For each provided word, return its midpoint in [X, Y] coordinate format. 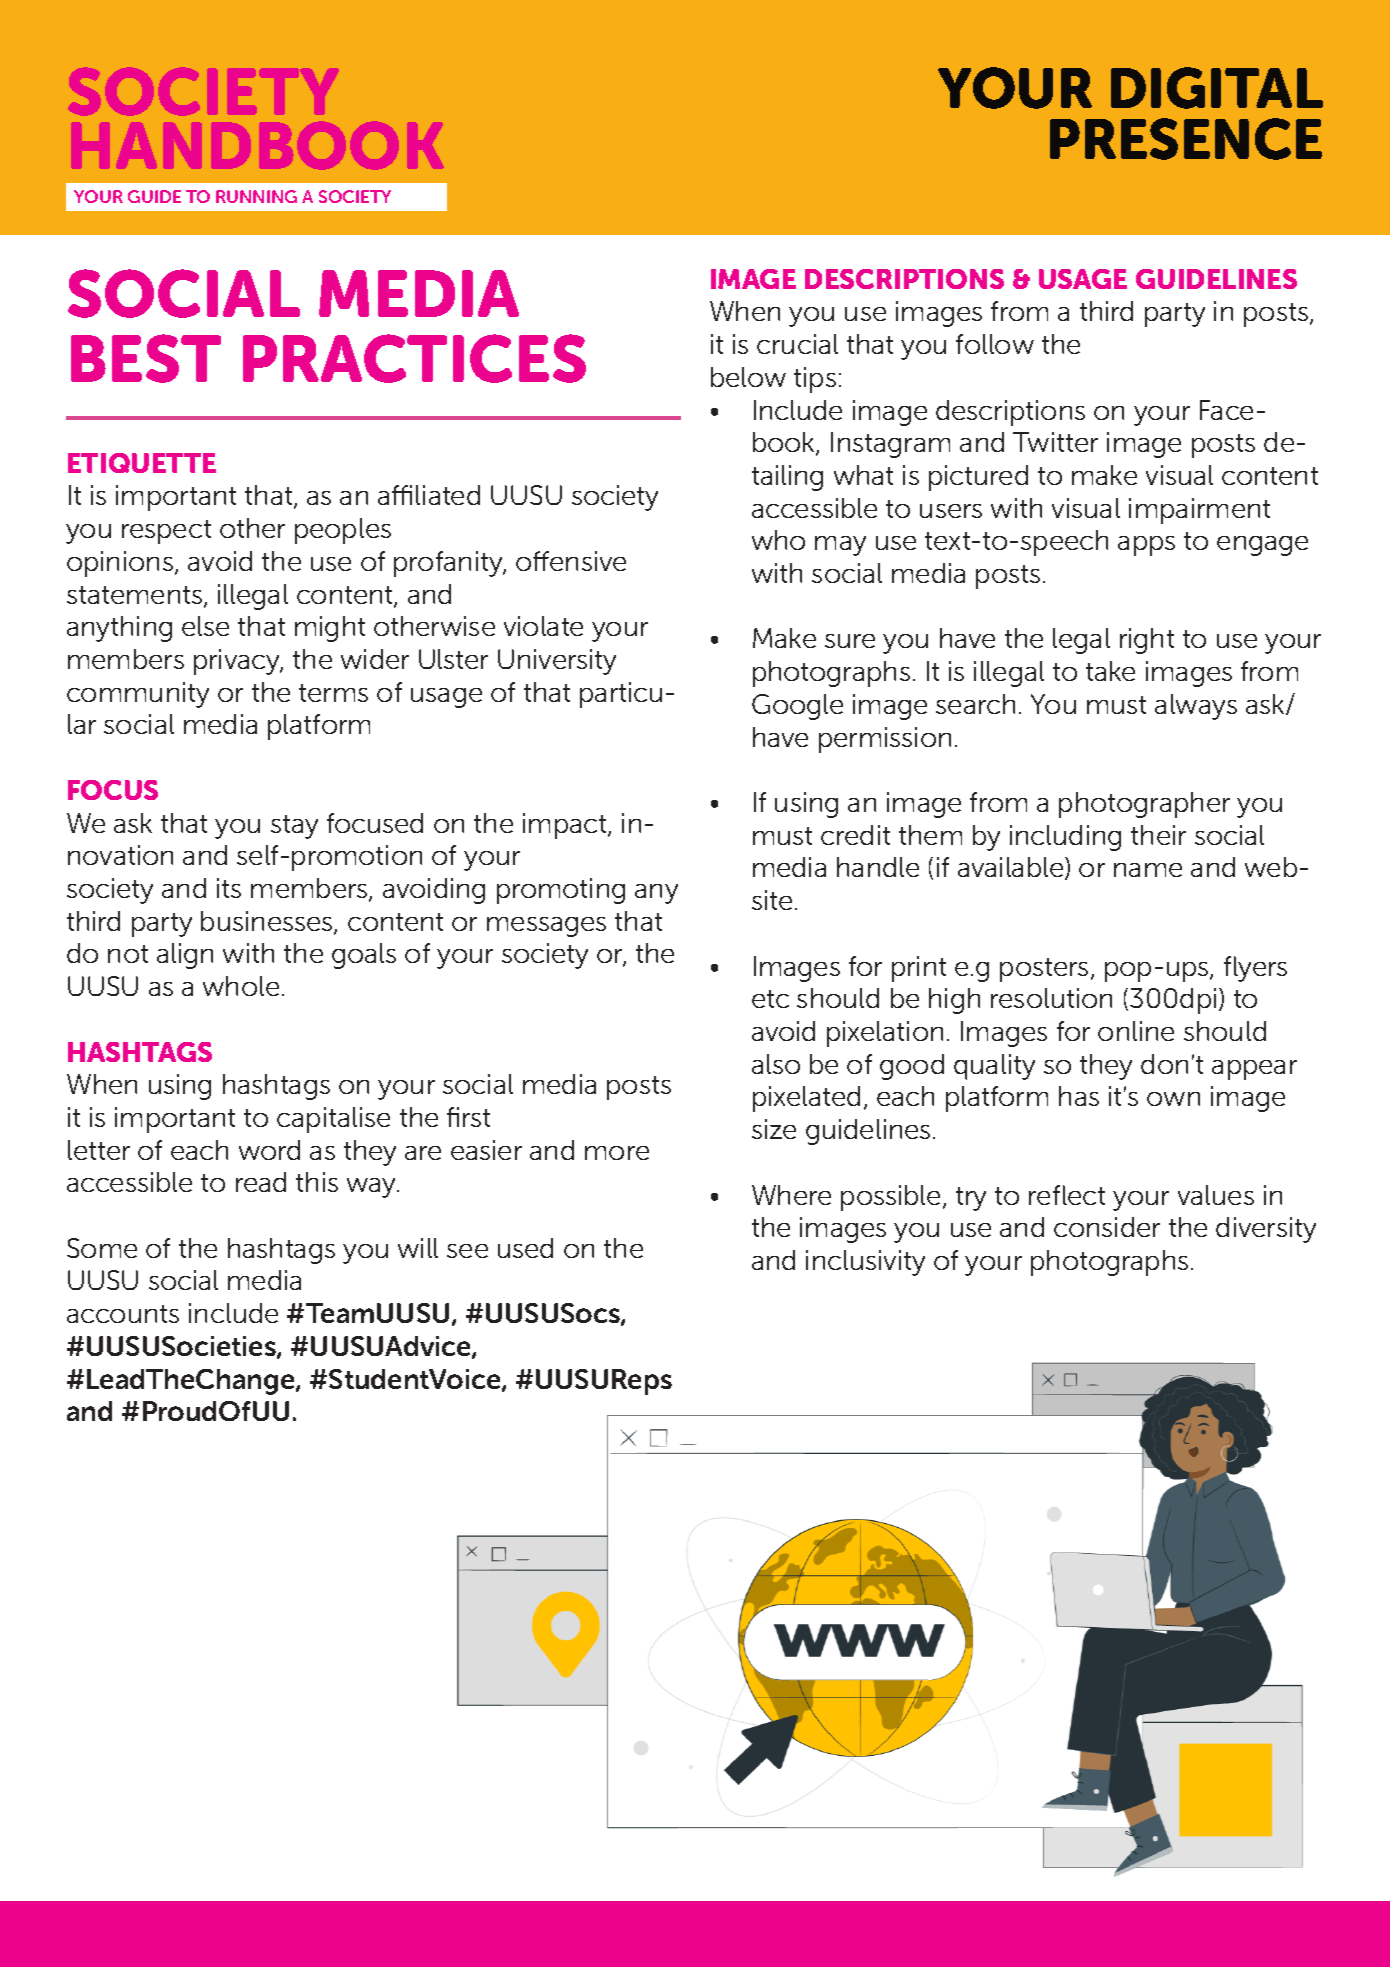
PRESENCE [1186, 139]
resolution [1051, 998]
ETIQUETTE [142, 463]
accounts [123, 1314]
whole [241, 986]
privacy [238, 662]
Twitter [1055, 442]
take [1110, 671]
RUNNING [256, 196]
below [748, 377]
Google [797, 707]
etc [770, 999]
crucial [797, 344]
